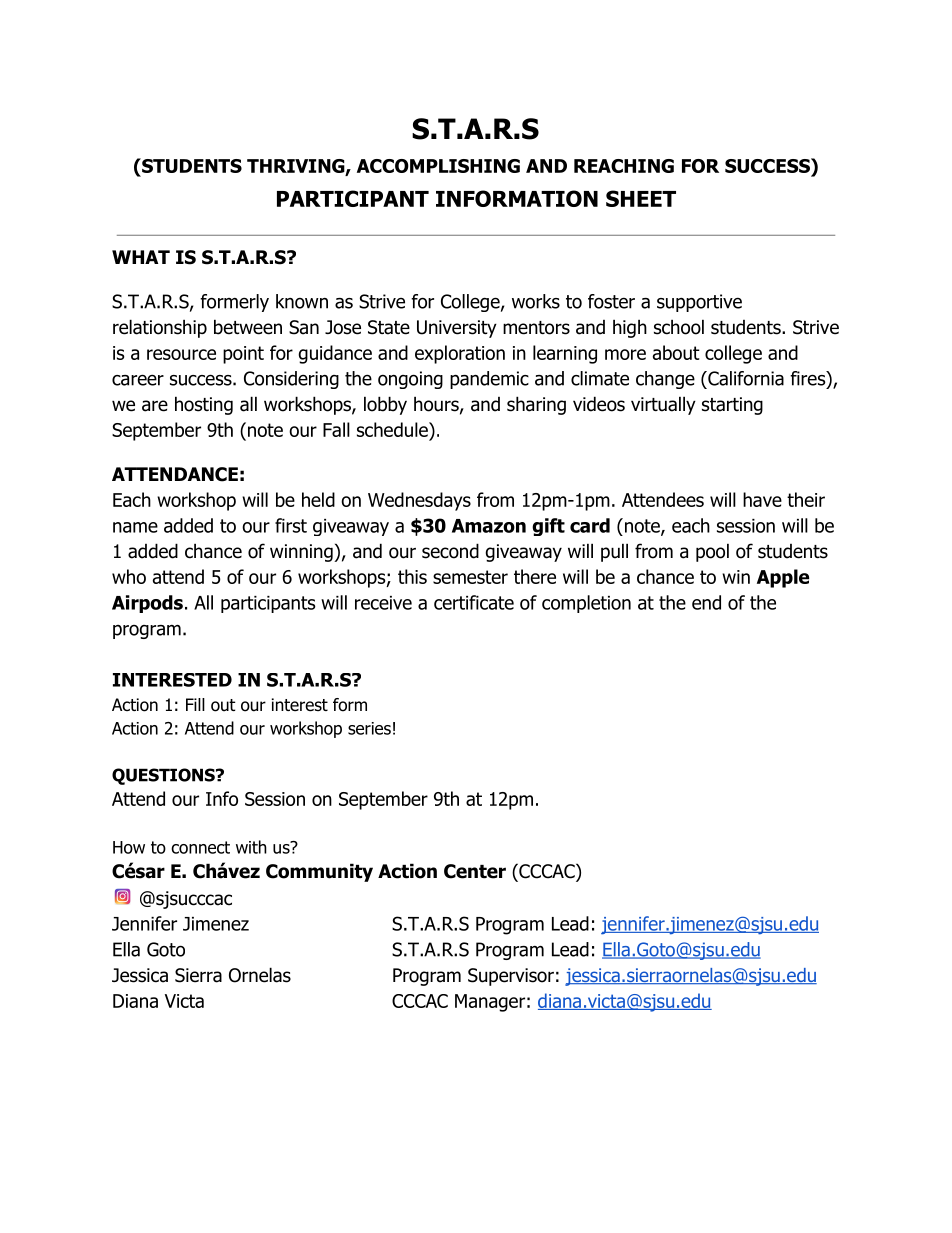  I want to click on pool, so click(712, 552).
